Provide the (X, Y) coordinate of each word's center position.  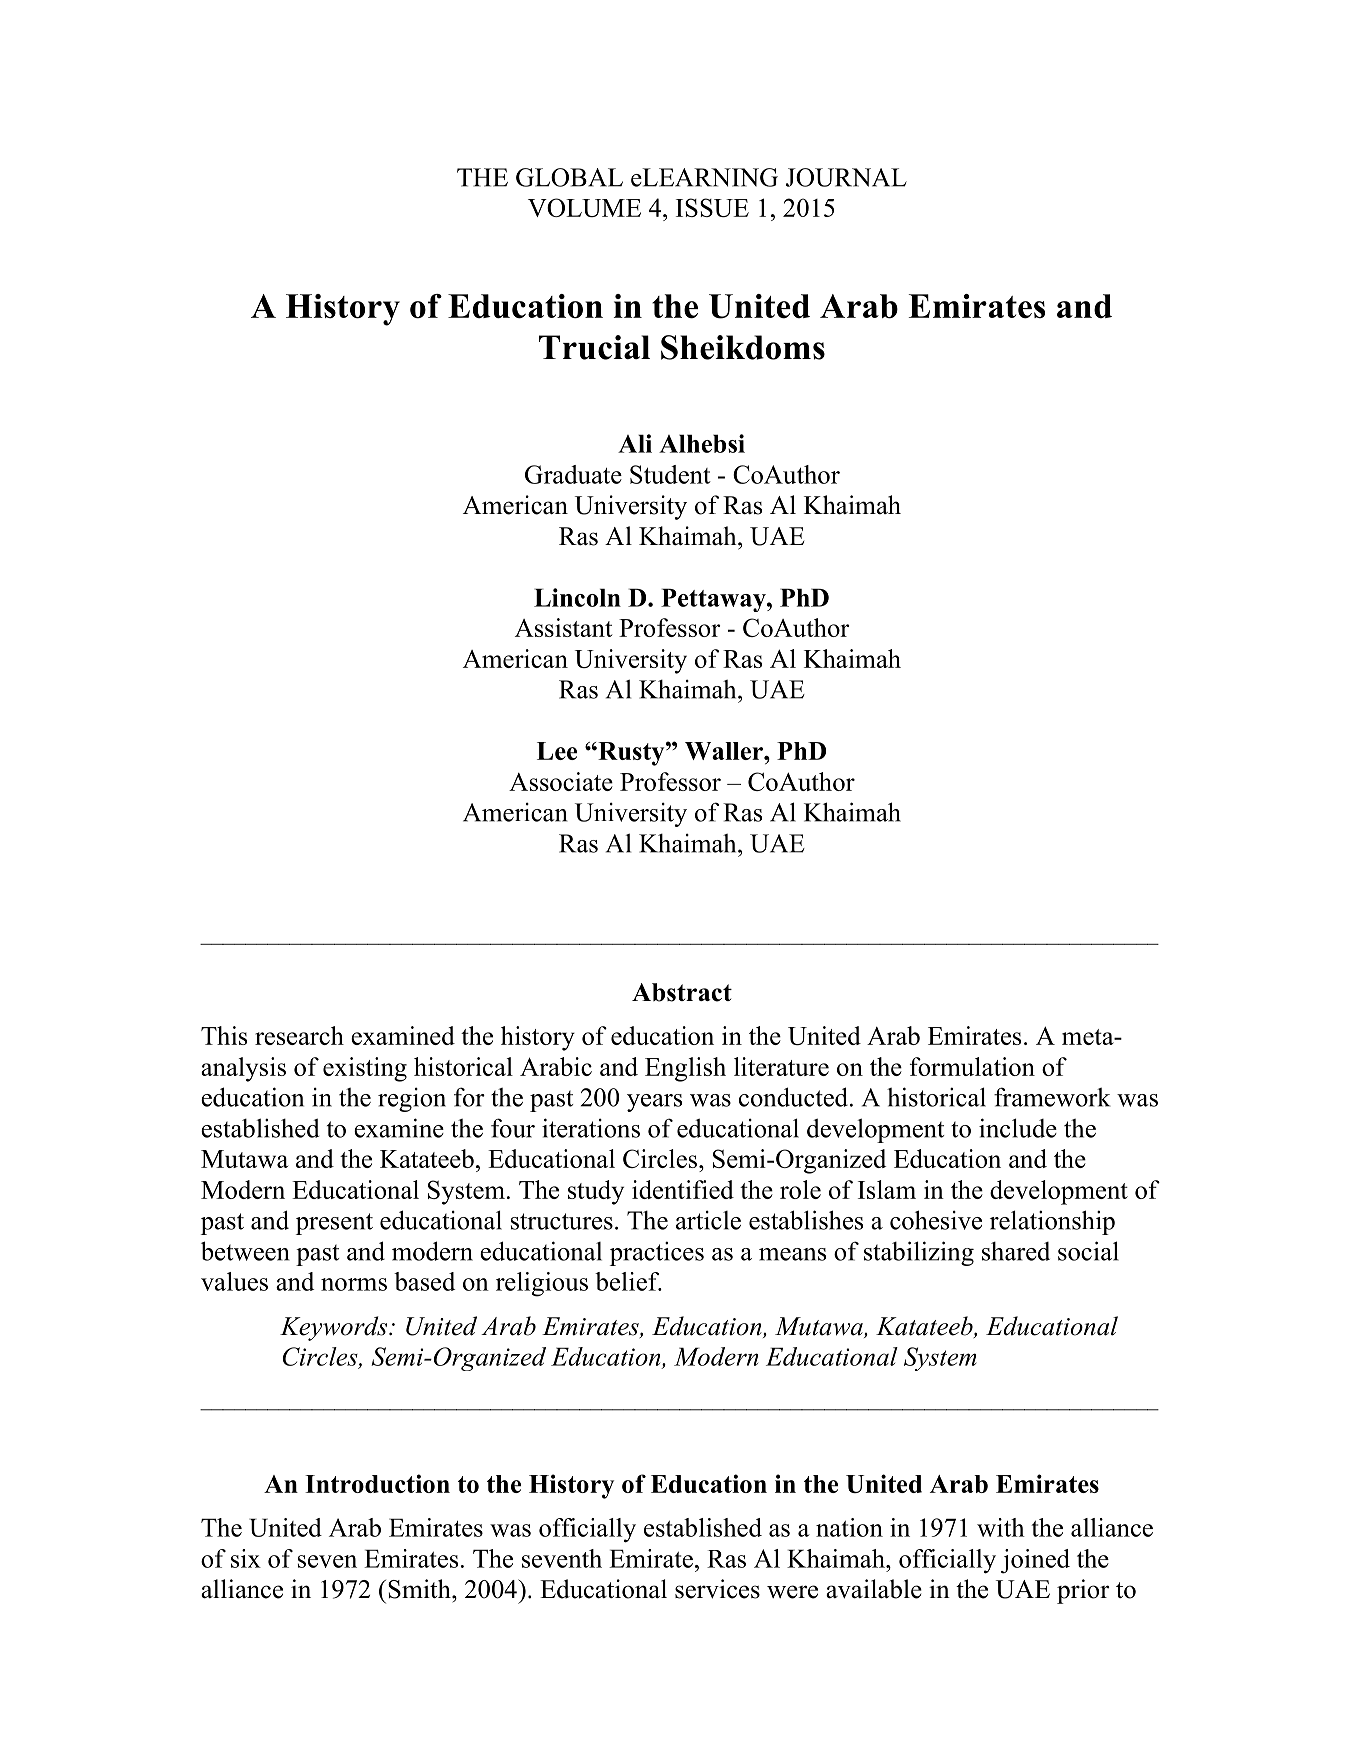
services (717, 1589)
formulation (972, 1066)
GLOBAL (569, 177)
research (299, 1035)
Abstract (682, 992)
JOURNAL (846, 177)
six (246, 1558)
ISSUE (712, 207)
